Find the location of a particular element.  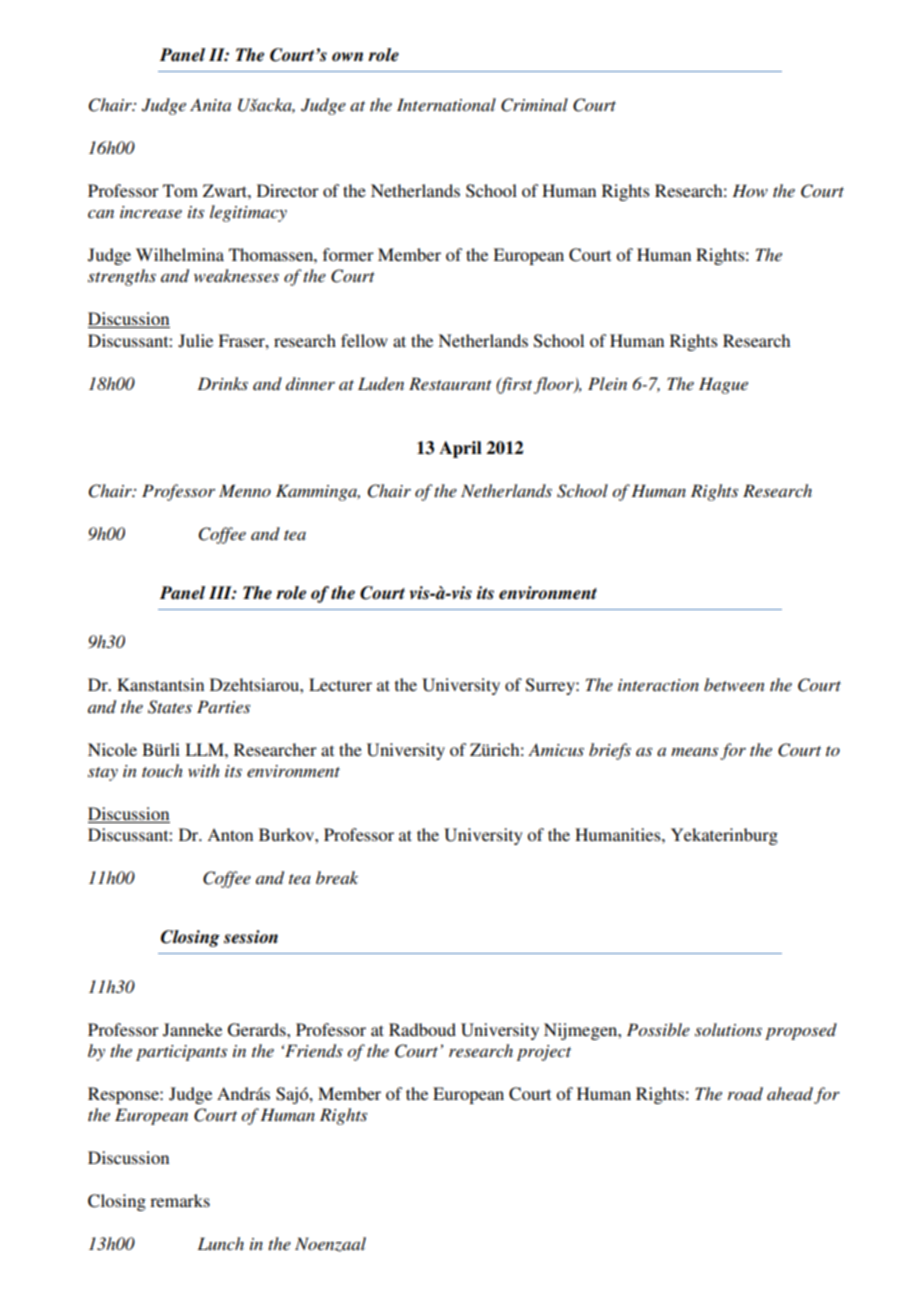

April is located at coordinates (460, 449).
